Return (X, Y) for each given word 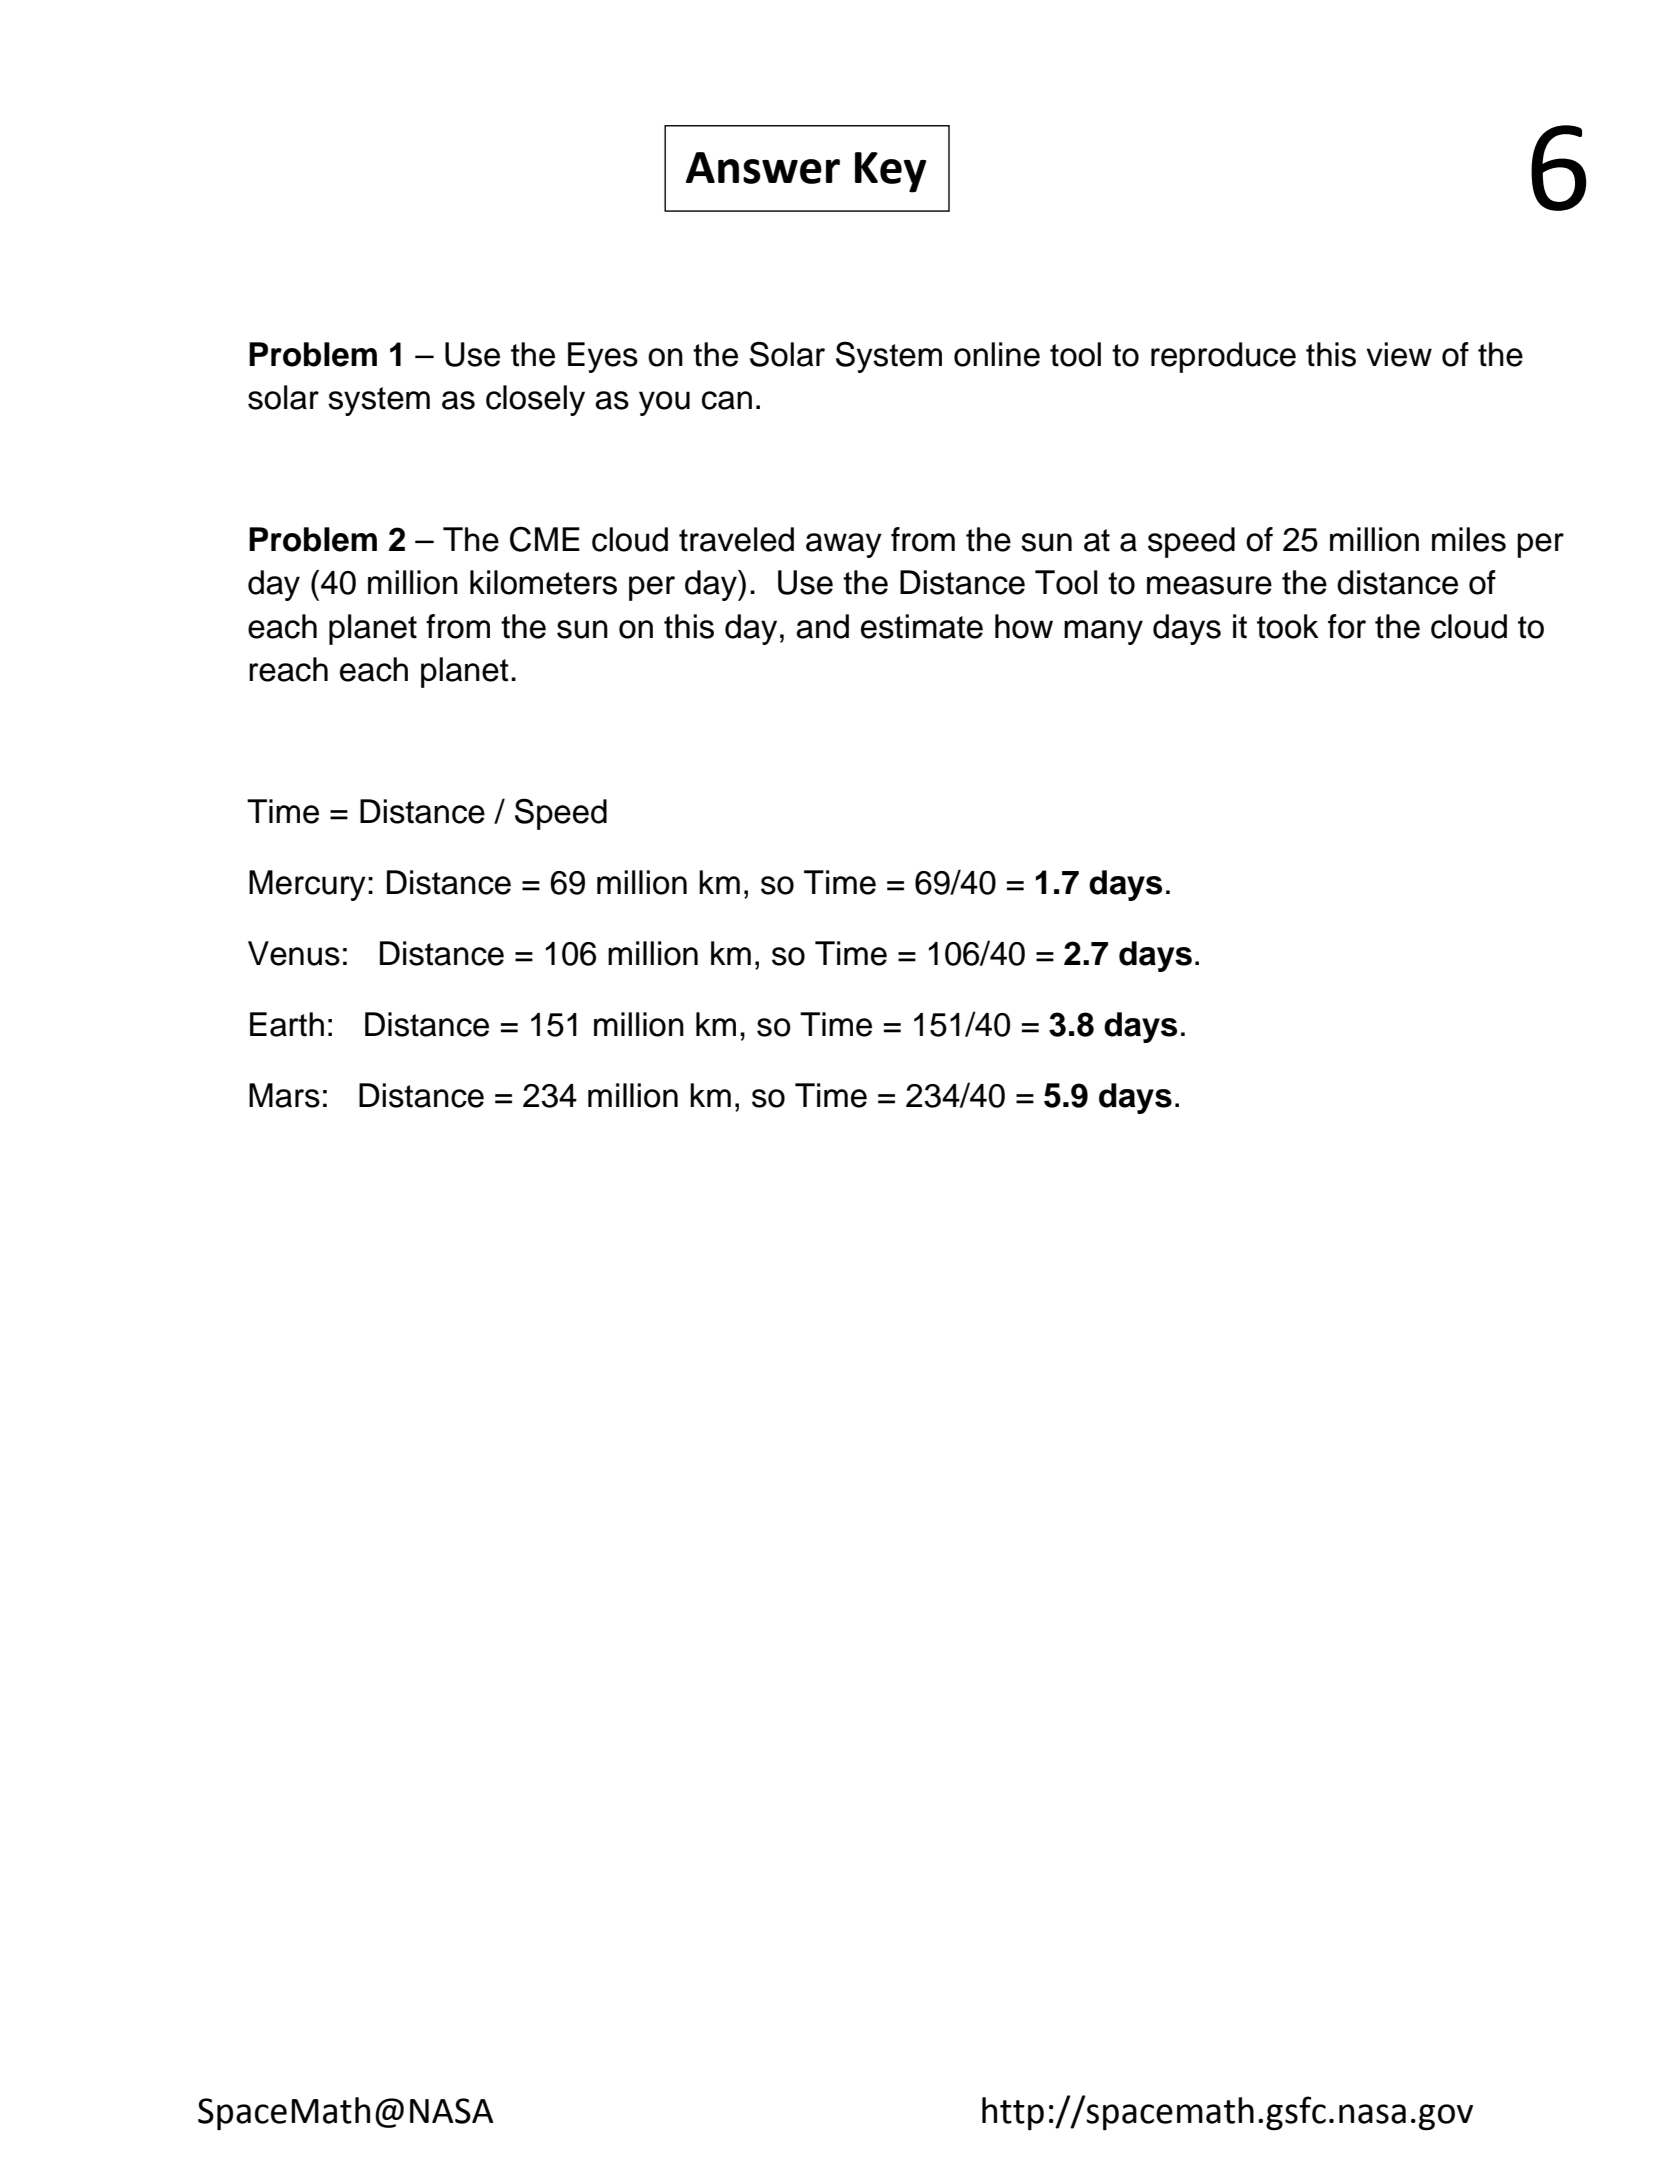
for (1347, 626)
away (844, 545)
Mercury (307, 885)
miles (1469, 539)
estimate (922, 626)
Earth (287, 1024)
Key (891, 172)
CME (545, 539)
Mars (284, 1095)
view (1399, 354)
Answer (763, 168)
